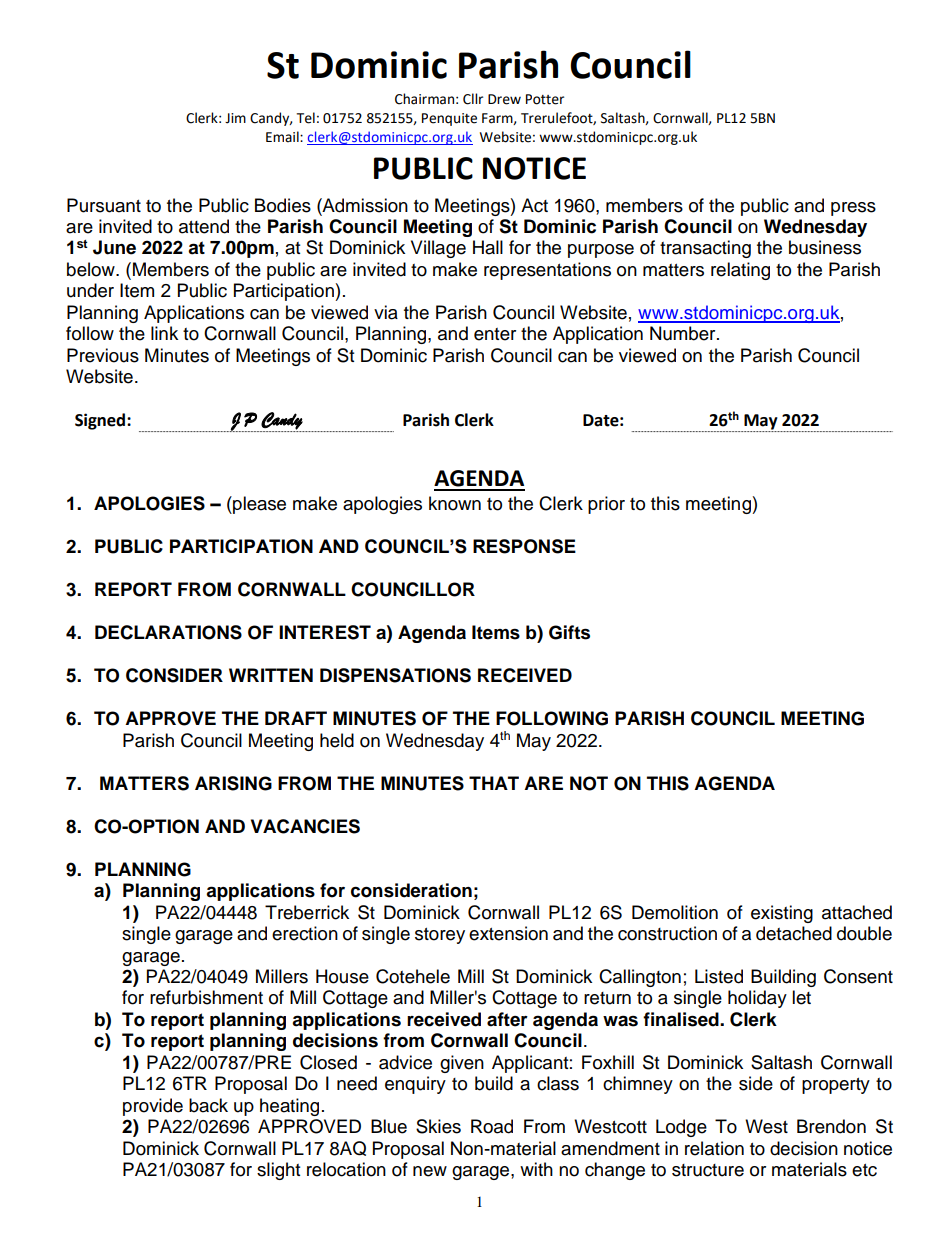 The image size is (952, 1233). What do you see at coordinates (455, 503) in the screenshot?
I see `known` at bounding box center [455, 503].
